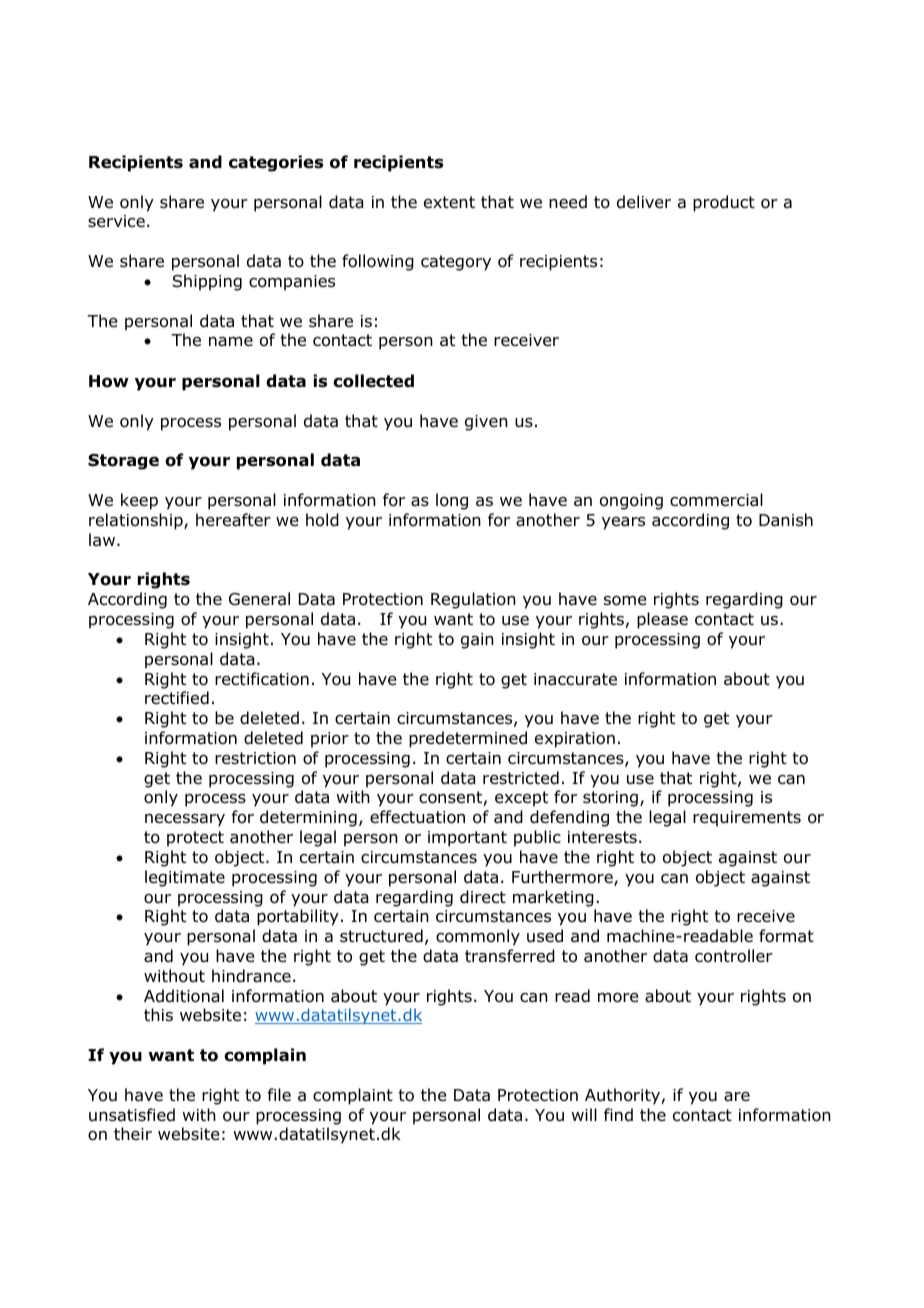 The width and height of the page is (924, 1308). I want to click on service, so click(116, 221).
